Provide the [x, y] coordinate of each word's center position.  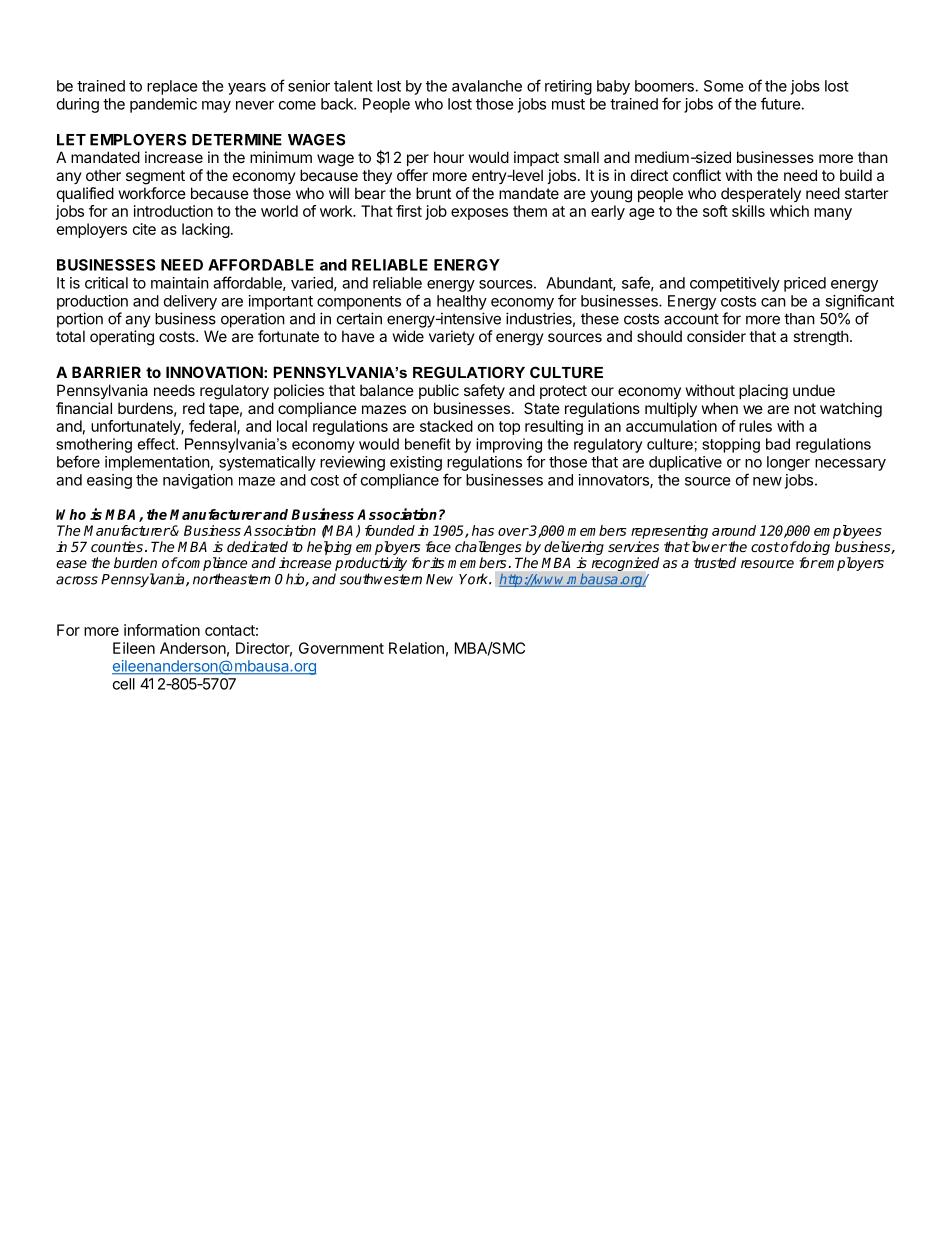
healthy [462, 302]
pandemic [163, 105]
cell [124, 684]
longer [788, 463]
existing [416, 463]
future [781, 103]
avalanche [487, 86]
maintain [180, 283]
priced [805, 284]
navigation [198, 481]
